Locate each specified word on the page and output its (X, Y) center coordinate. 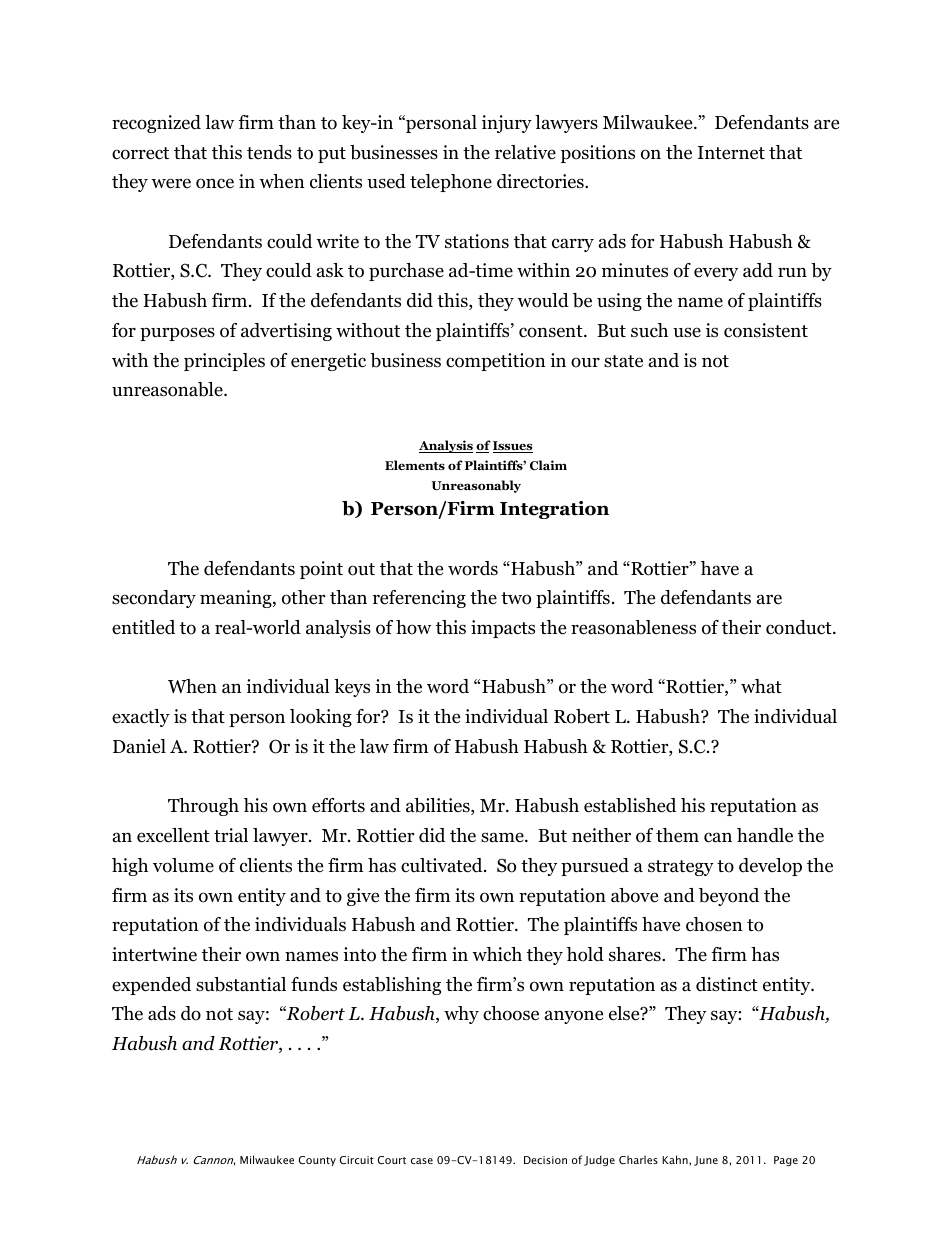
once (215, 183)
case (422, 1161)
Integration (554, 510)
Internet (731, 153)
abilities (439, 806)
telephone (451, 183)
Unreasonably (476, 486)
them (677, 835)
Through (203, 807)
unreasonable (168, 389)
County (317, 1161)
